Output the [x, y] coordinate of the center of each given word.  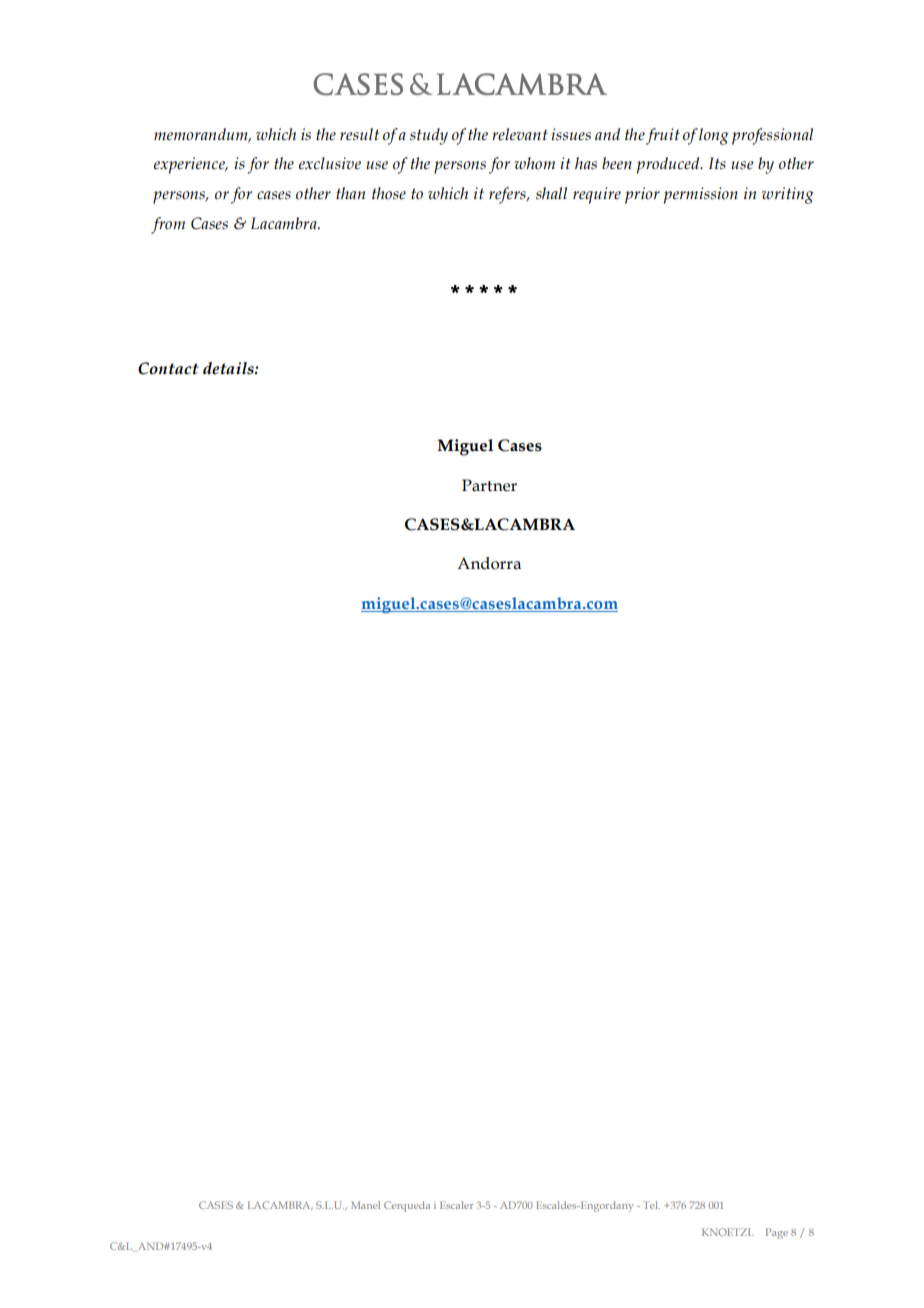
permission [701, 195]
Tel [651, 1205]
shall [551, 193]
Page [777, 1233]
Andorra [489, 563]
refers [508, 195]
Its [717, 163]
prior [642, 195]
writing [788, 195]
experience [190, 165]
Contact [168, 368]
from [168, 225]
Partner [489, 485]
